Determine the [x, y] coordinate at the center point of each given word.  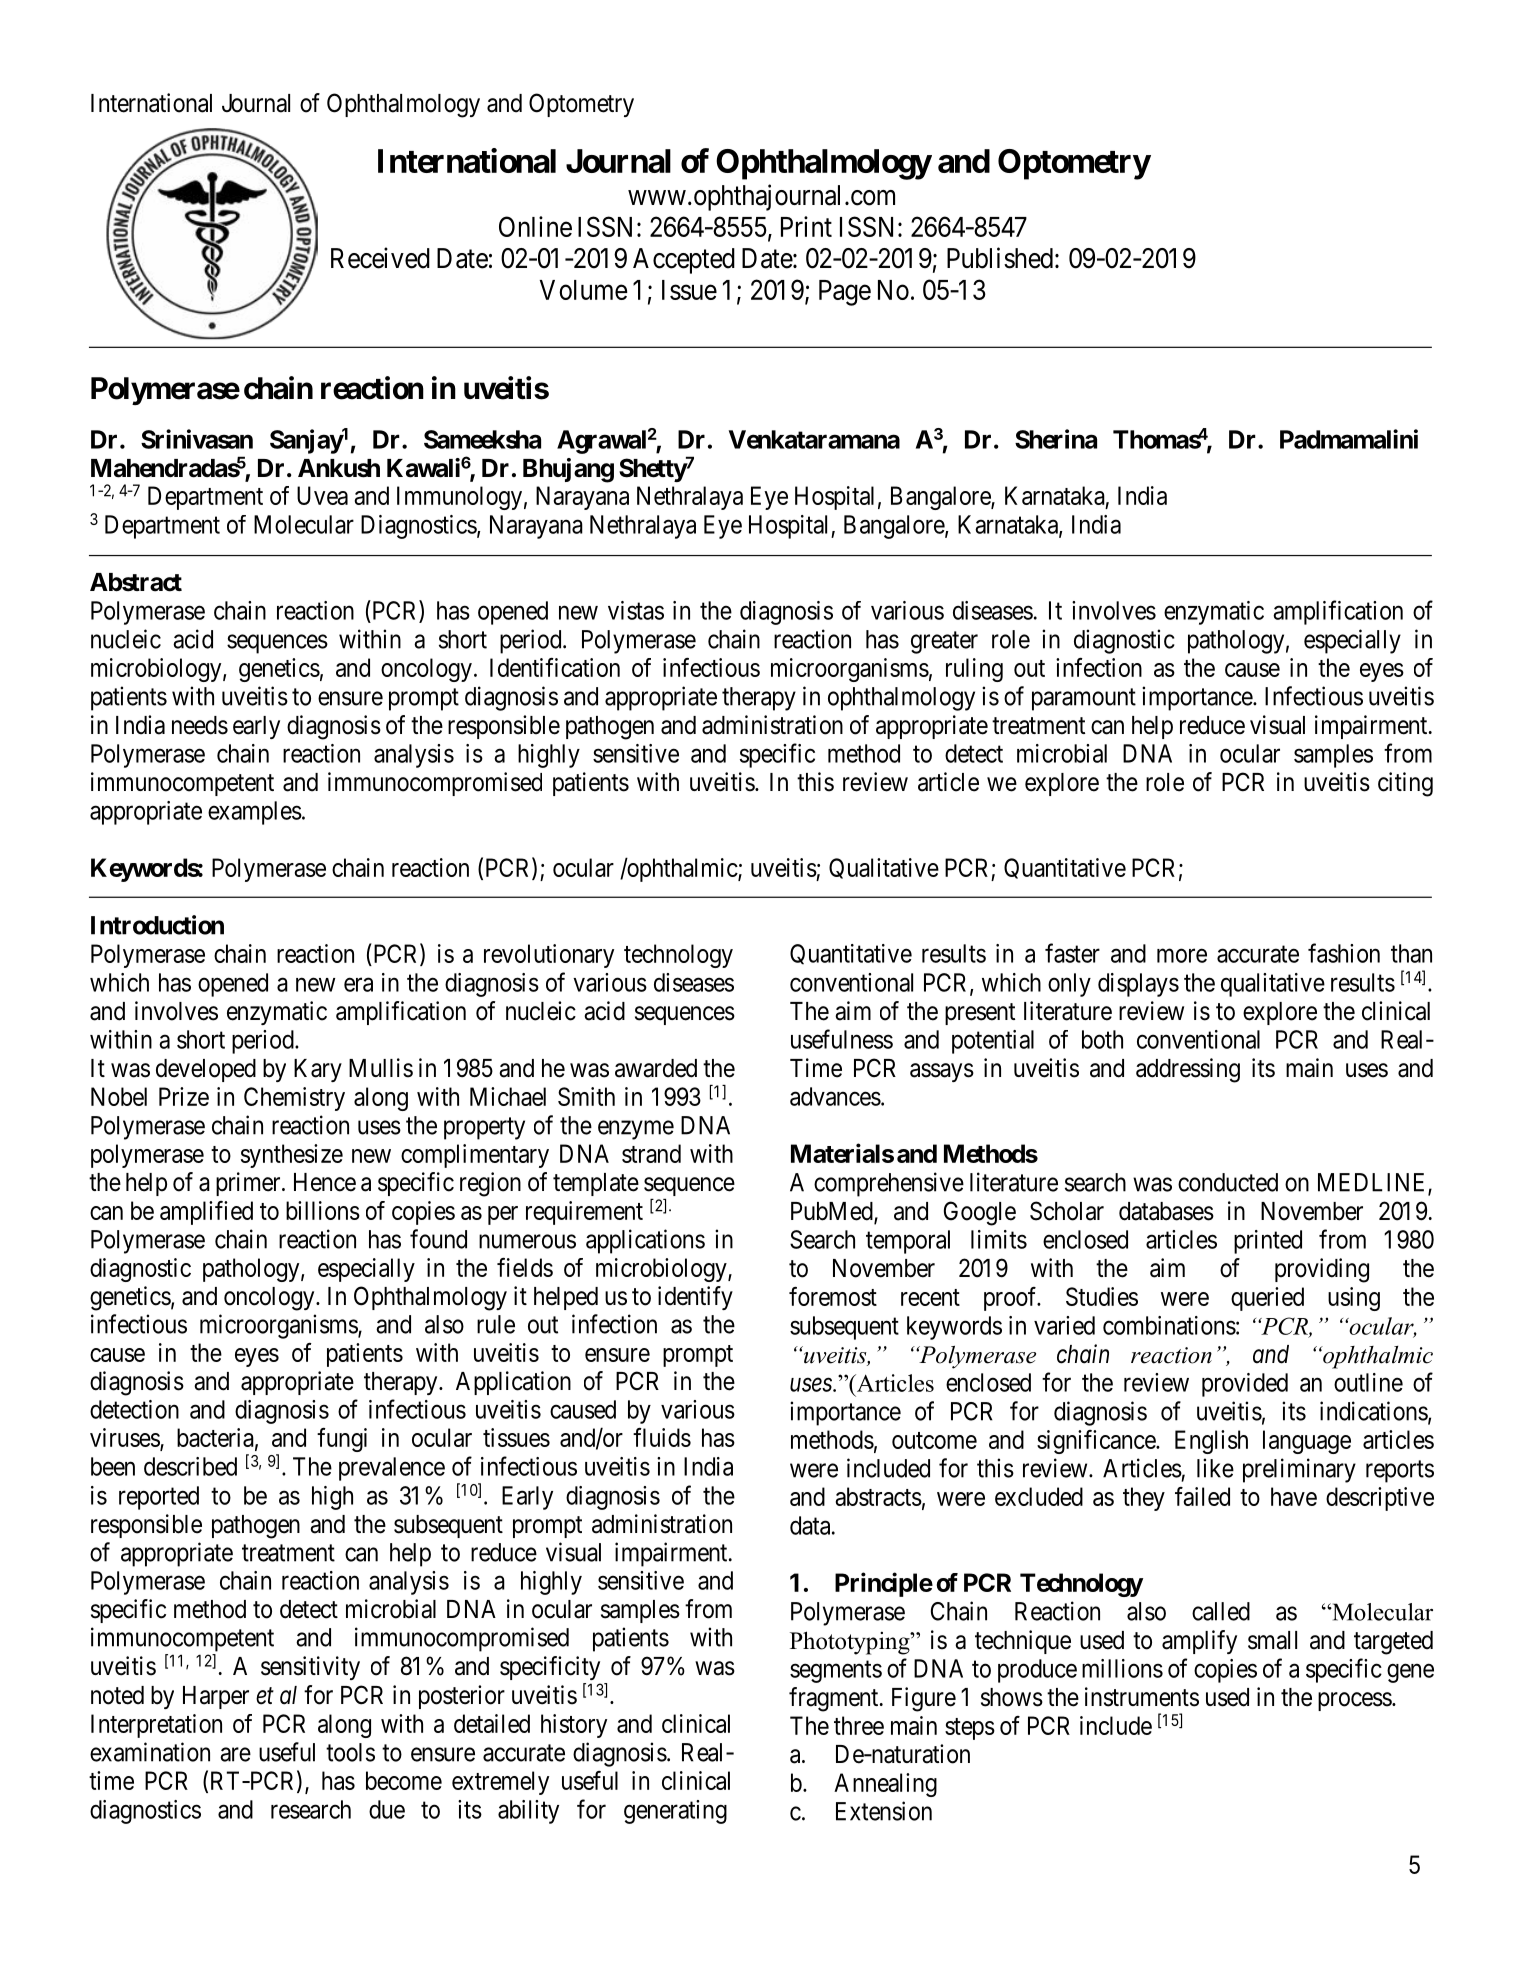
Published [1000, 258]
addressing [1188, 1070]
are [235, 1754]
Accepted [684, 261]
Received [380, 258]
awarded [656, 1068]
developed [206, 1070]
